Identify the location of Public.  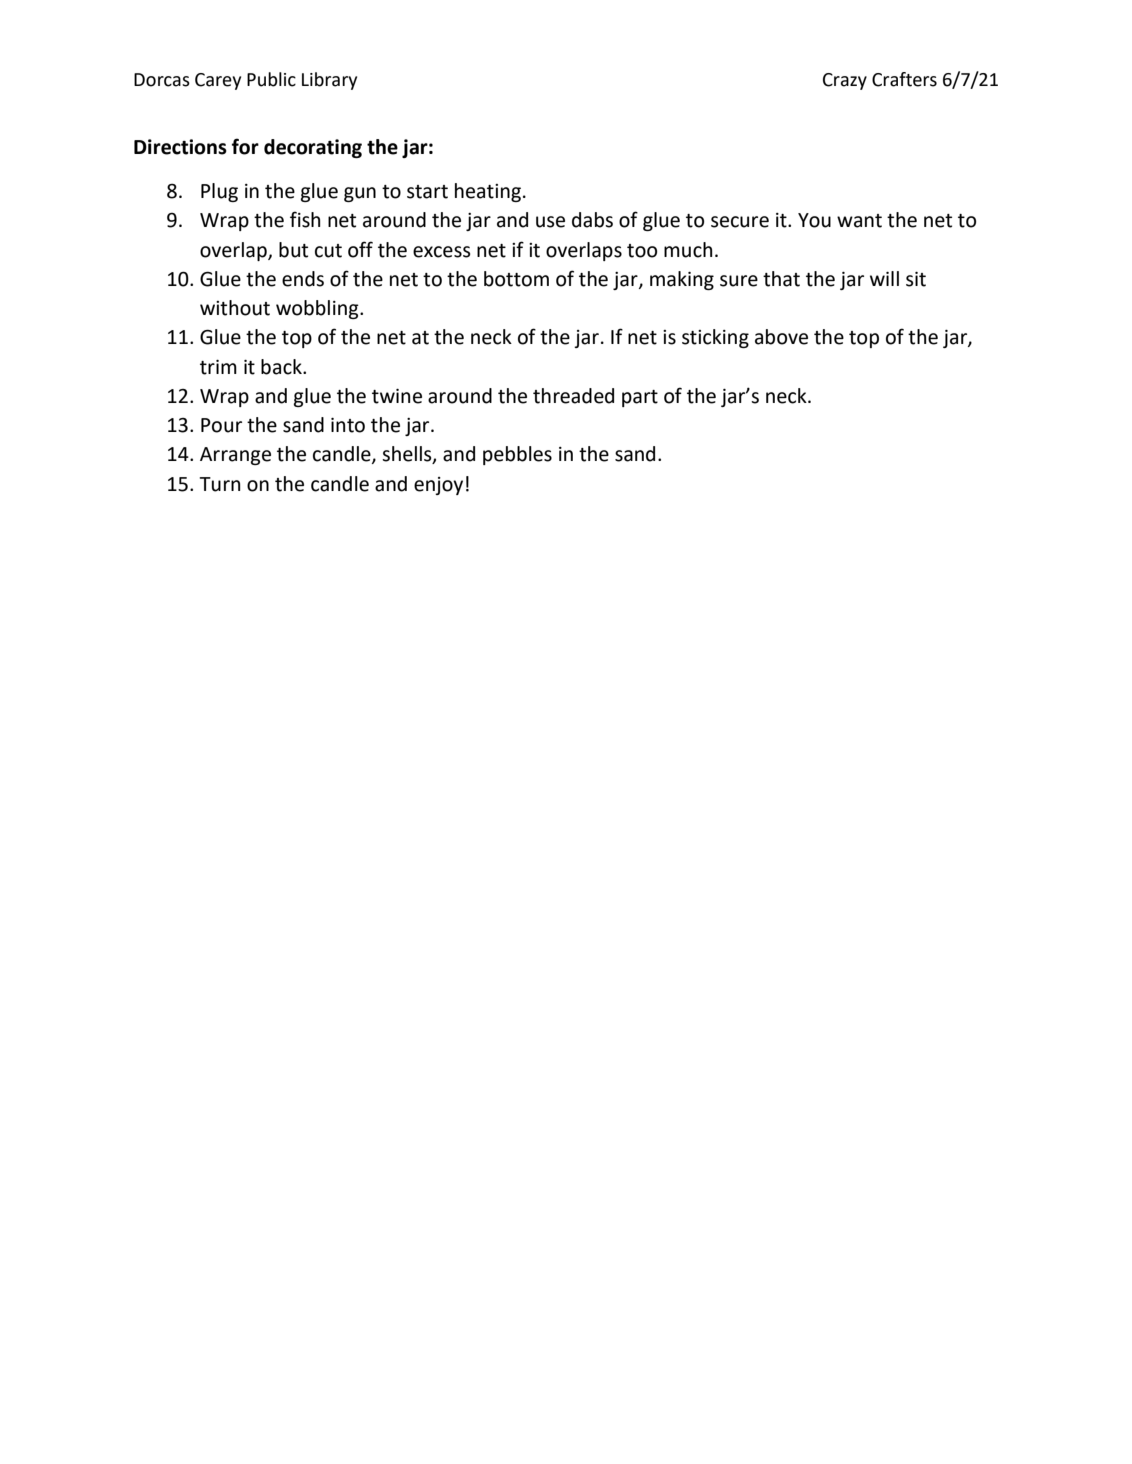
(271, 79).
